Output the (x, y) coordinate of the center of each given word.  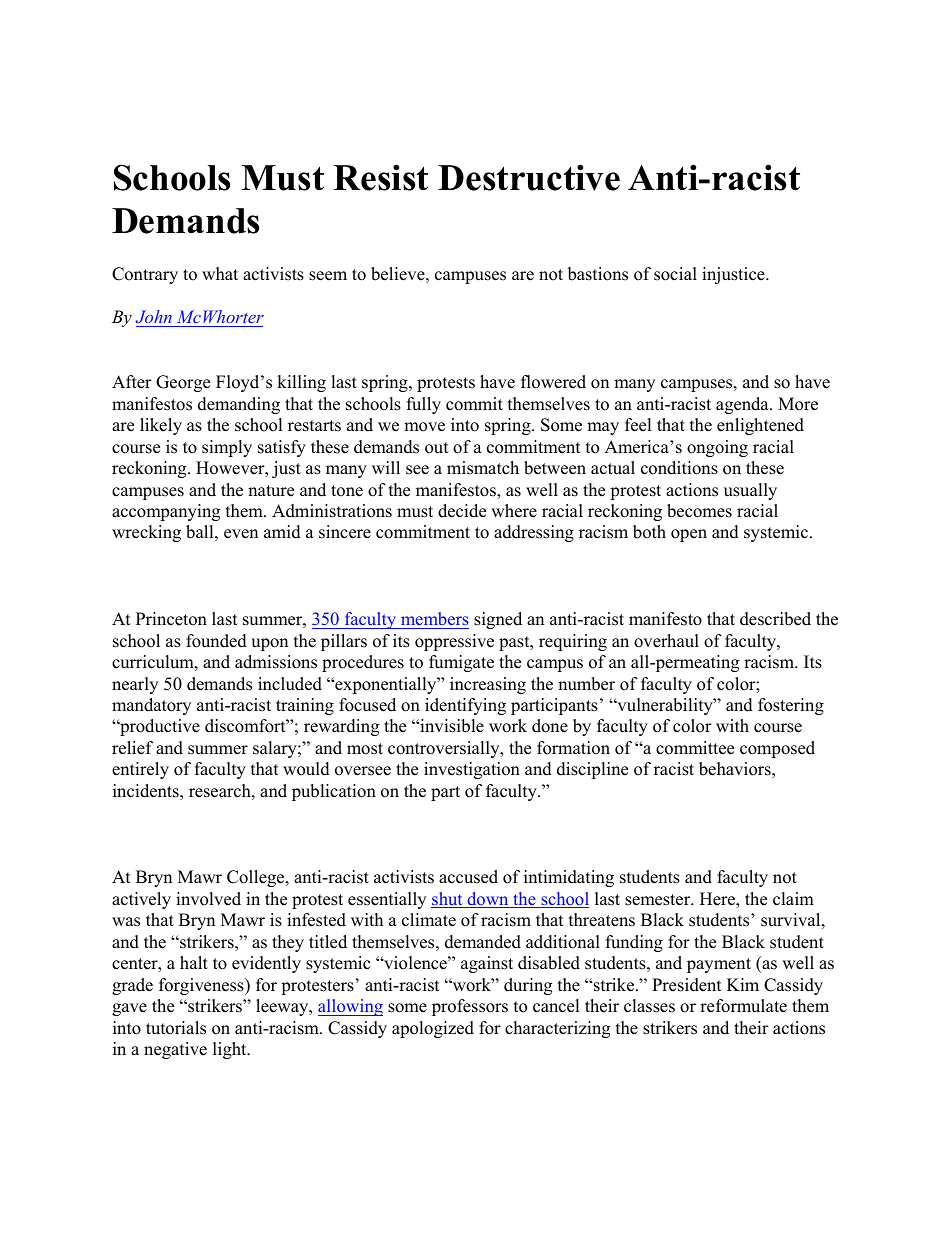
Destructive (529, 177)
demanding (239, 405)
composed (777, 749)
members (435, 618)
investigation (472, 770)
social (675, 274)
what (220, 273)
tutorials (176, 1028)
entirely (140, 770)
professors (470, 1007)
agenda (743, 405)
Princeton (171, 619)
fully (424, 405)
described (775, 619)
